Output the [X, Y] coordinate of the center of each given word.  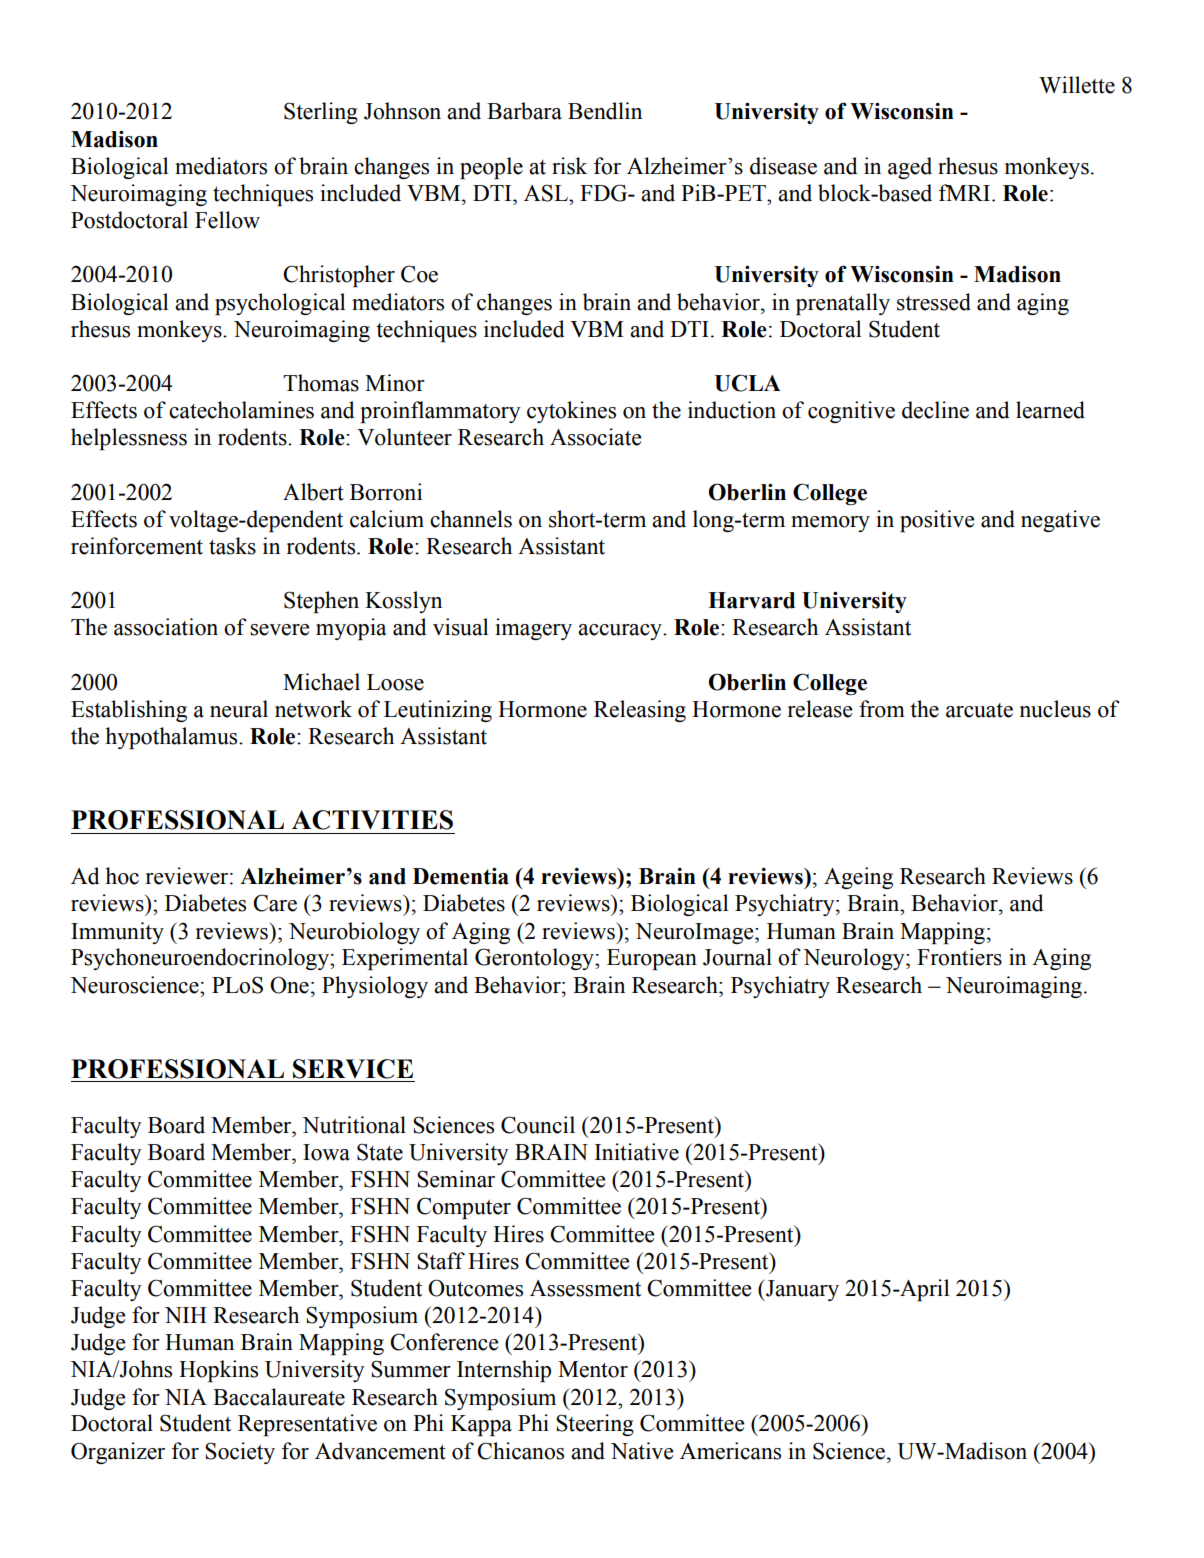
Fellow [227, 220]
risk [569, 166]
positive [937, 521]
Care [275, 903]
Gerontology [535, 959]
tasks [232, 546]
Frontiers [959, 957]
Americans [730, 1451]
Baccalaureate [279, 1397]
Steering [595, 1425]
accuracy [621, 632]
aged [910, 168]
